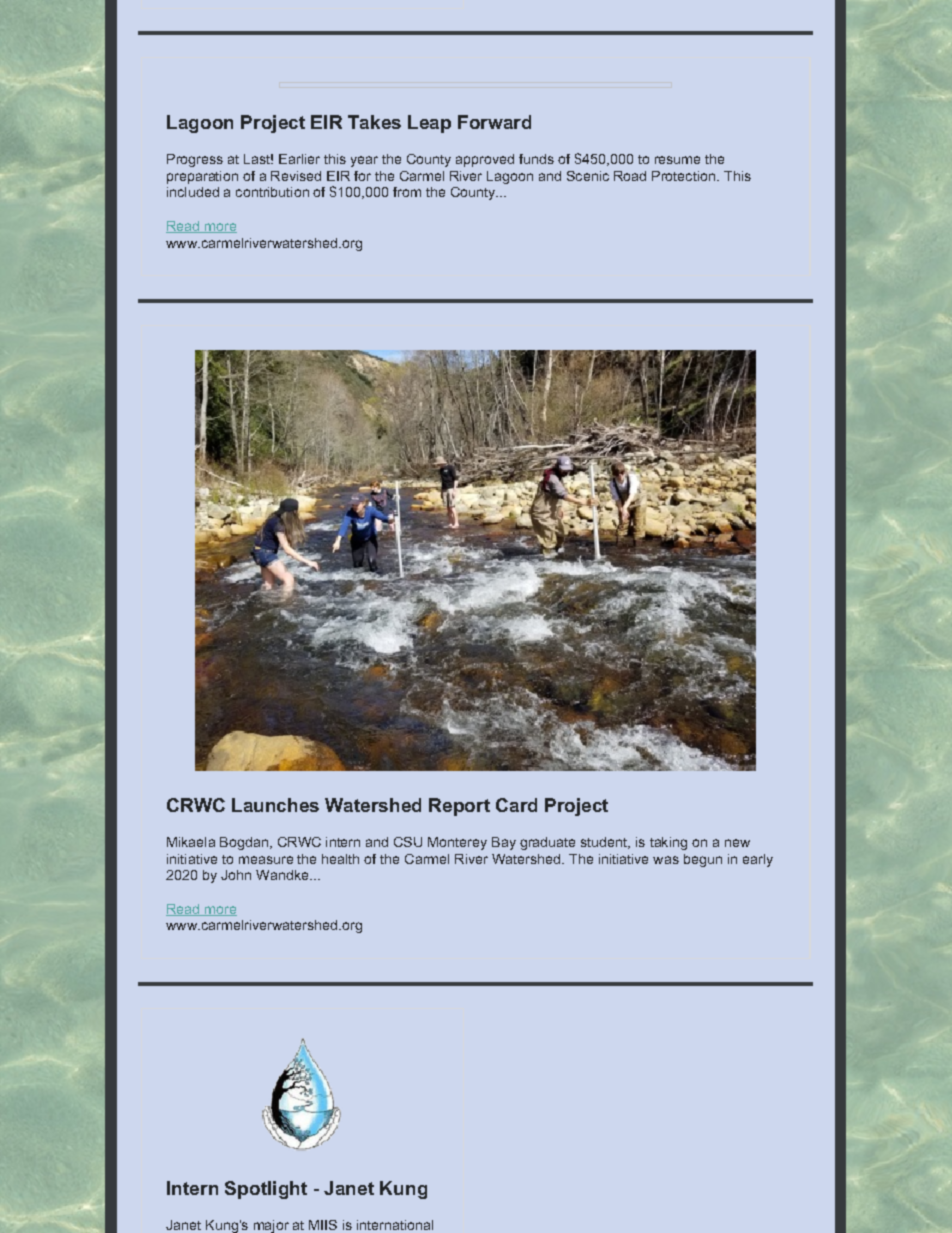  Describe the element at coordinates (668, 843) in the page. I see `taking` at that location.
